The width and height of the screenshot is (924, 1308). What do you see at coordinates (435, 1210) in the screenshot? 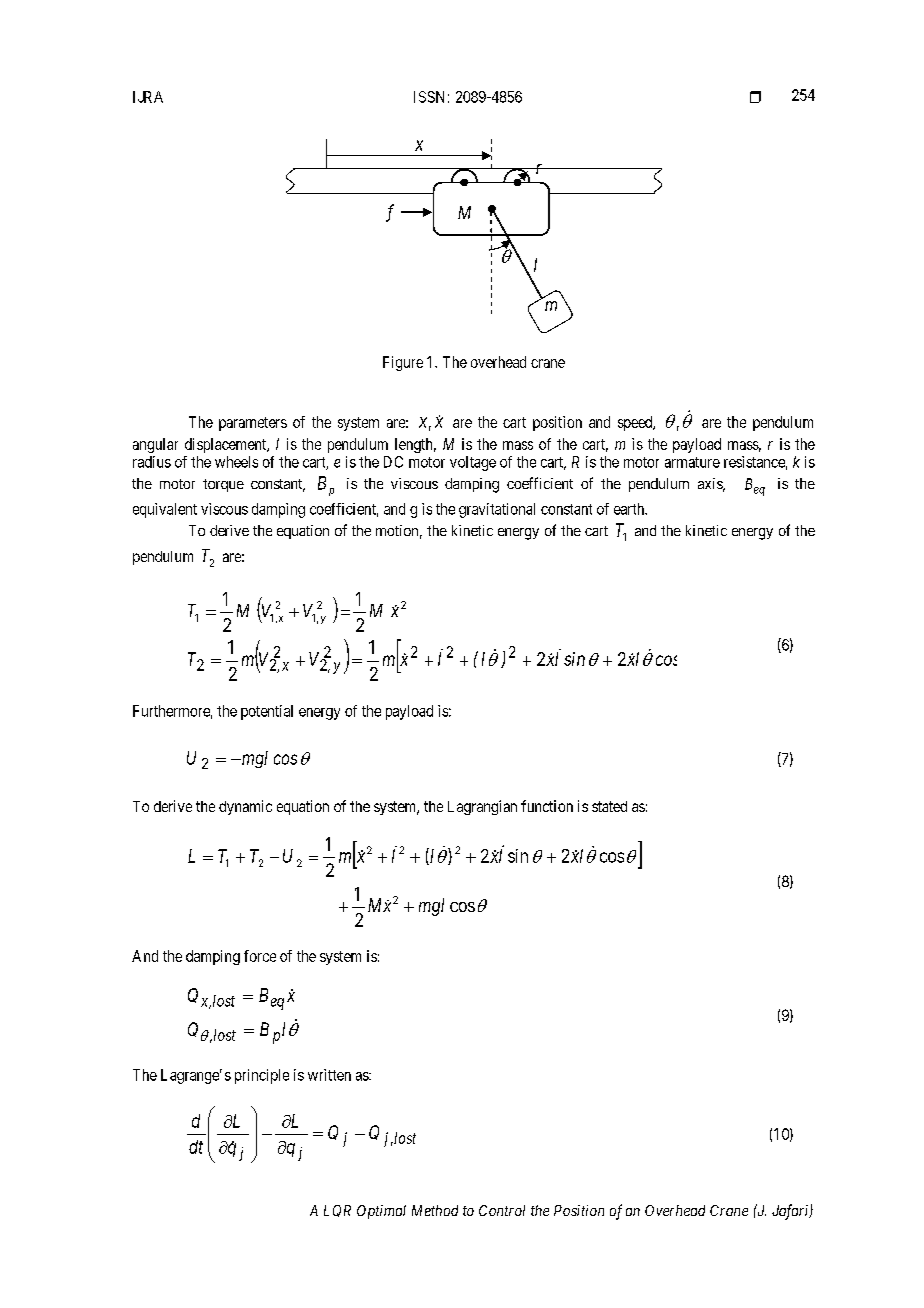
I see `Method` at bounding box center [435, 1210].
